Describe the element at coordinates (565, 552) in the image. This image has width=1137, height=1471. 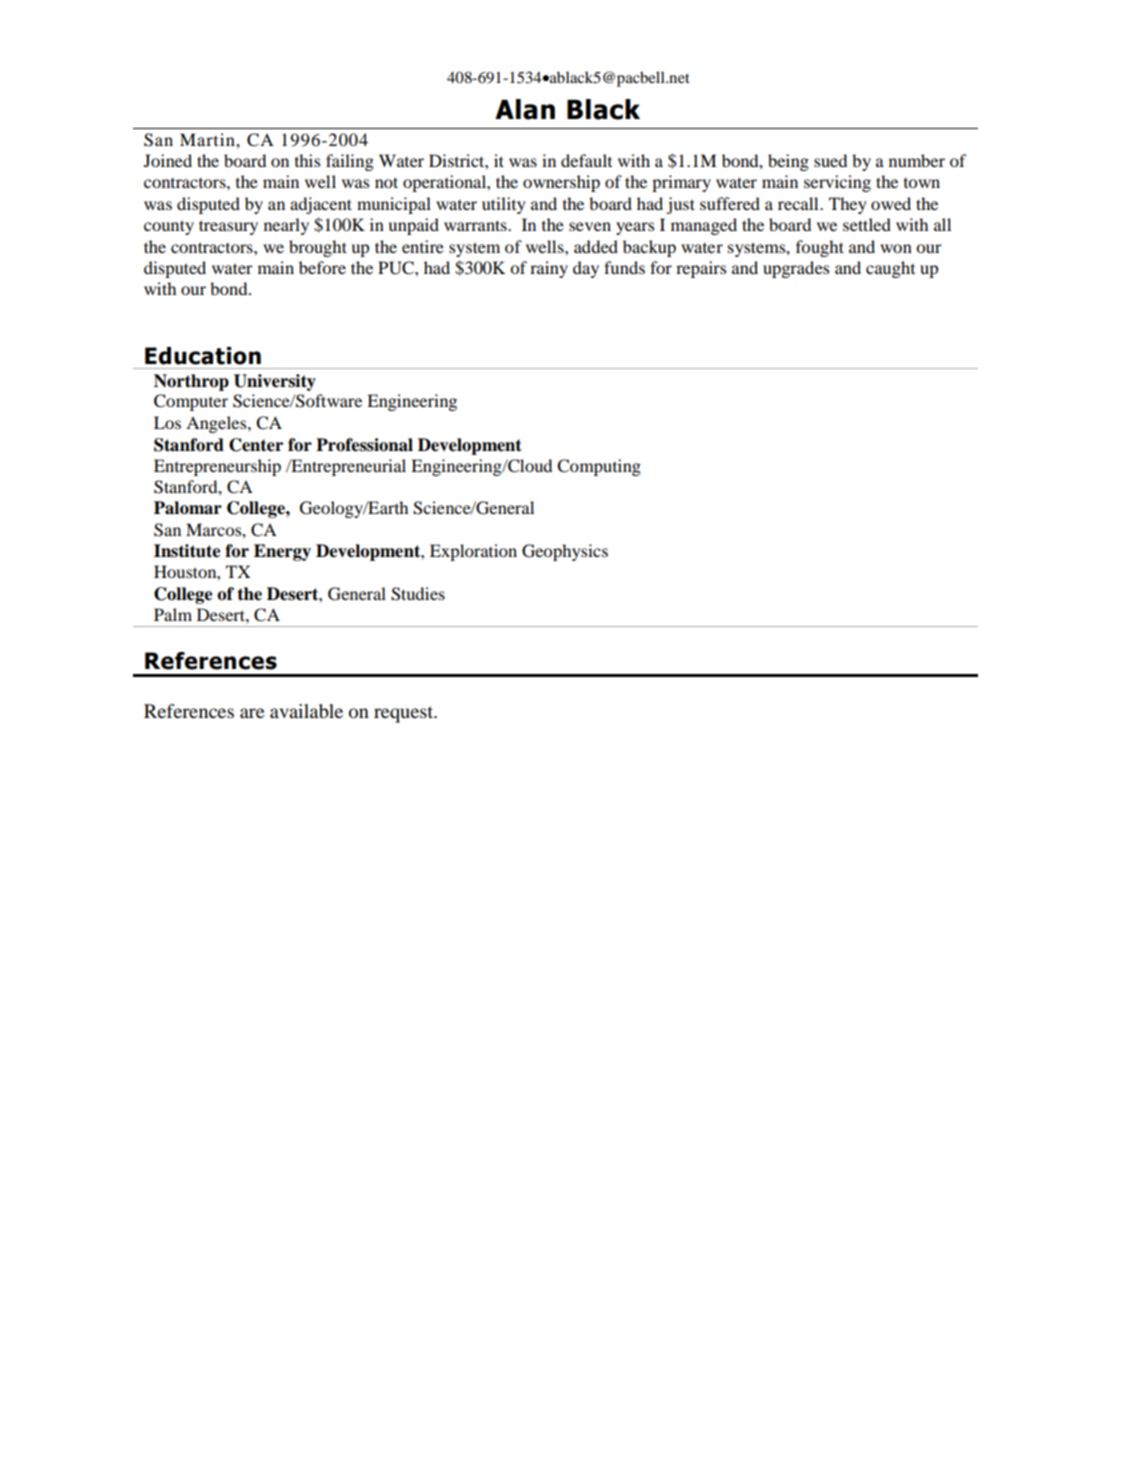
I see `Geophysics` at that location.
